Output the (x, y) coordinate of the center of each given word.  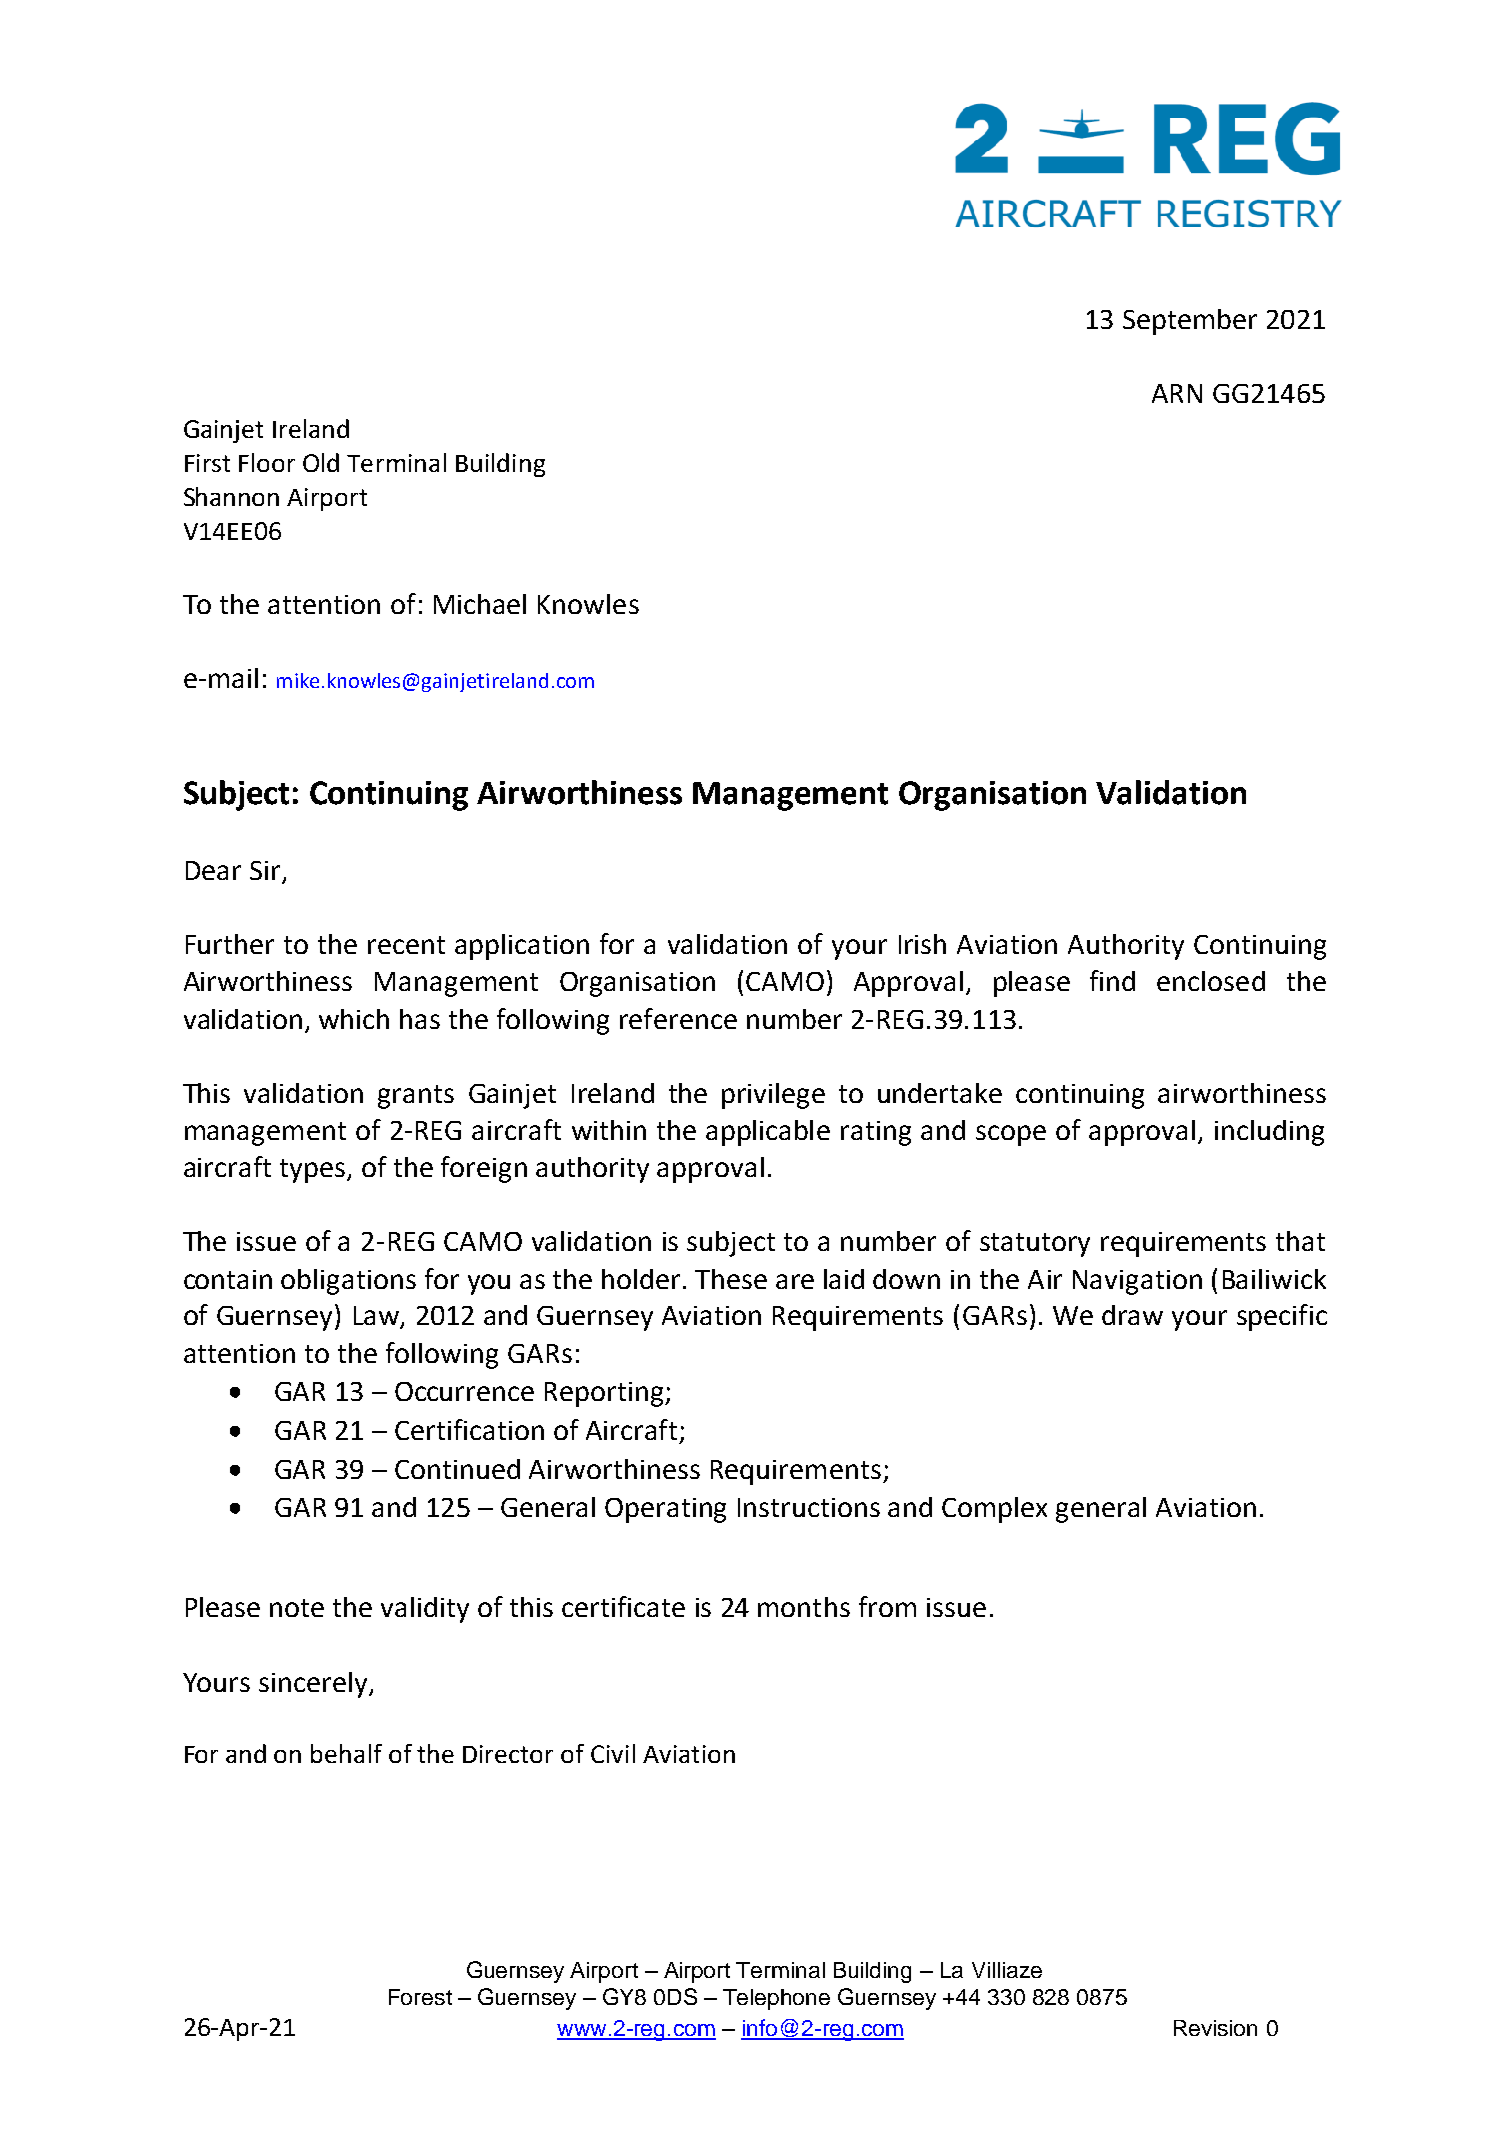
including (1269, 1133)
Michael (480, 604)
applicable (768, 1133)
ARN (1177, 393)
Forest (420, 1997)
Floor (267, 462)
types (314, 1171)
